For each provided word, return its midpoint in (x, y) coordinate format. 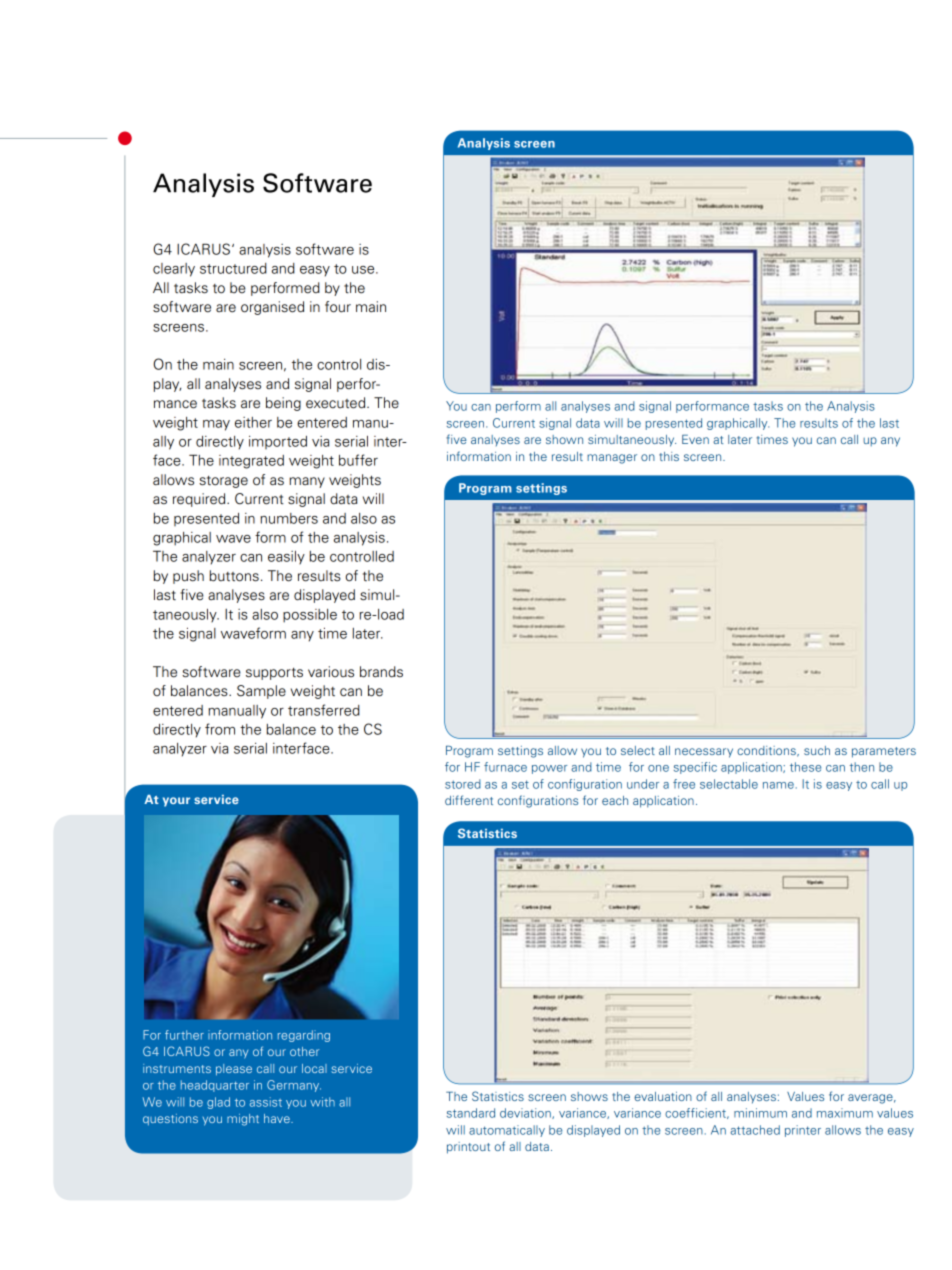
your (176, 802)
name (778, 785)
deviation (526, 1113)
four (338, 307)
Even (695, 439)
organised (272, 308)
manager (612, 459)
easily (286, 558)
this (669, 456)
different (469, 800)
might (243, 1120)
